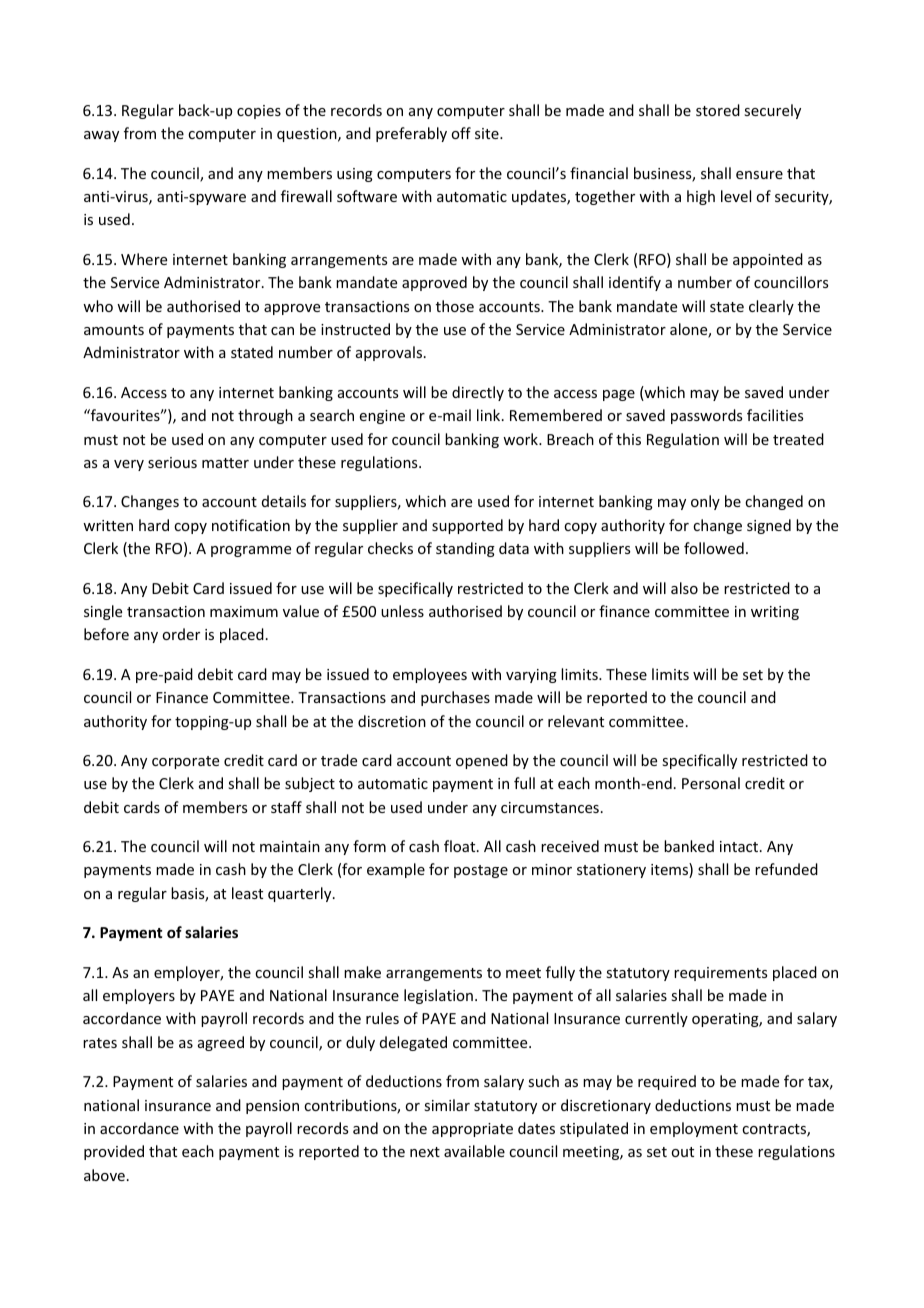 This screenshot has height=1308, width=924. I want to click on provided, so click(114, 1152).
